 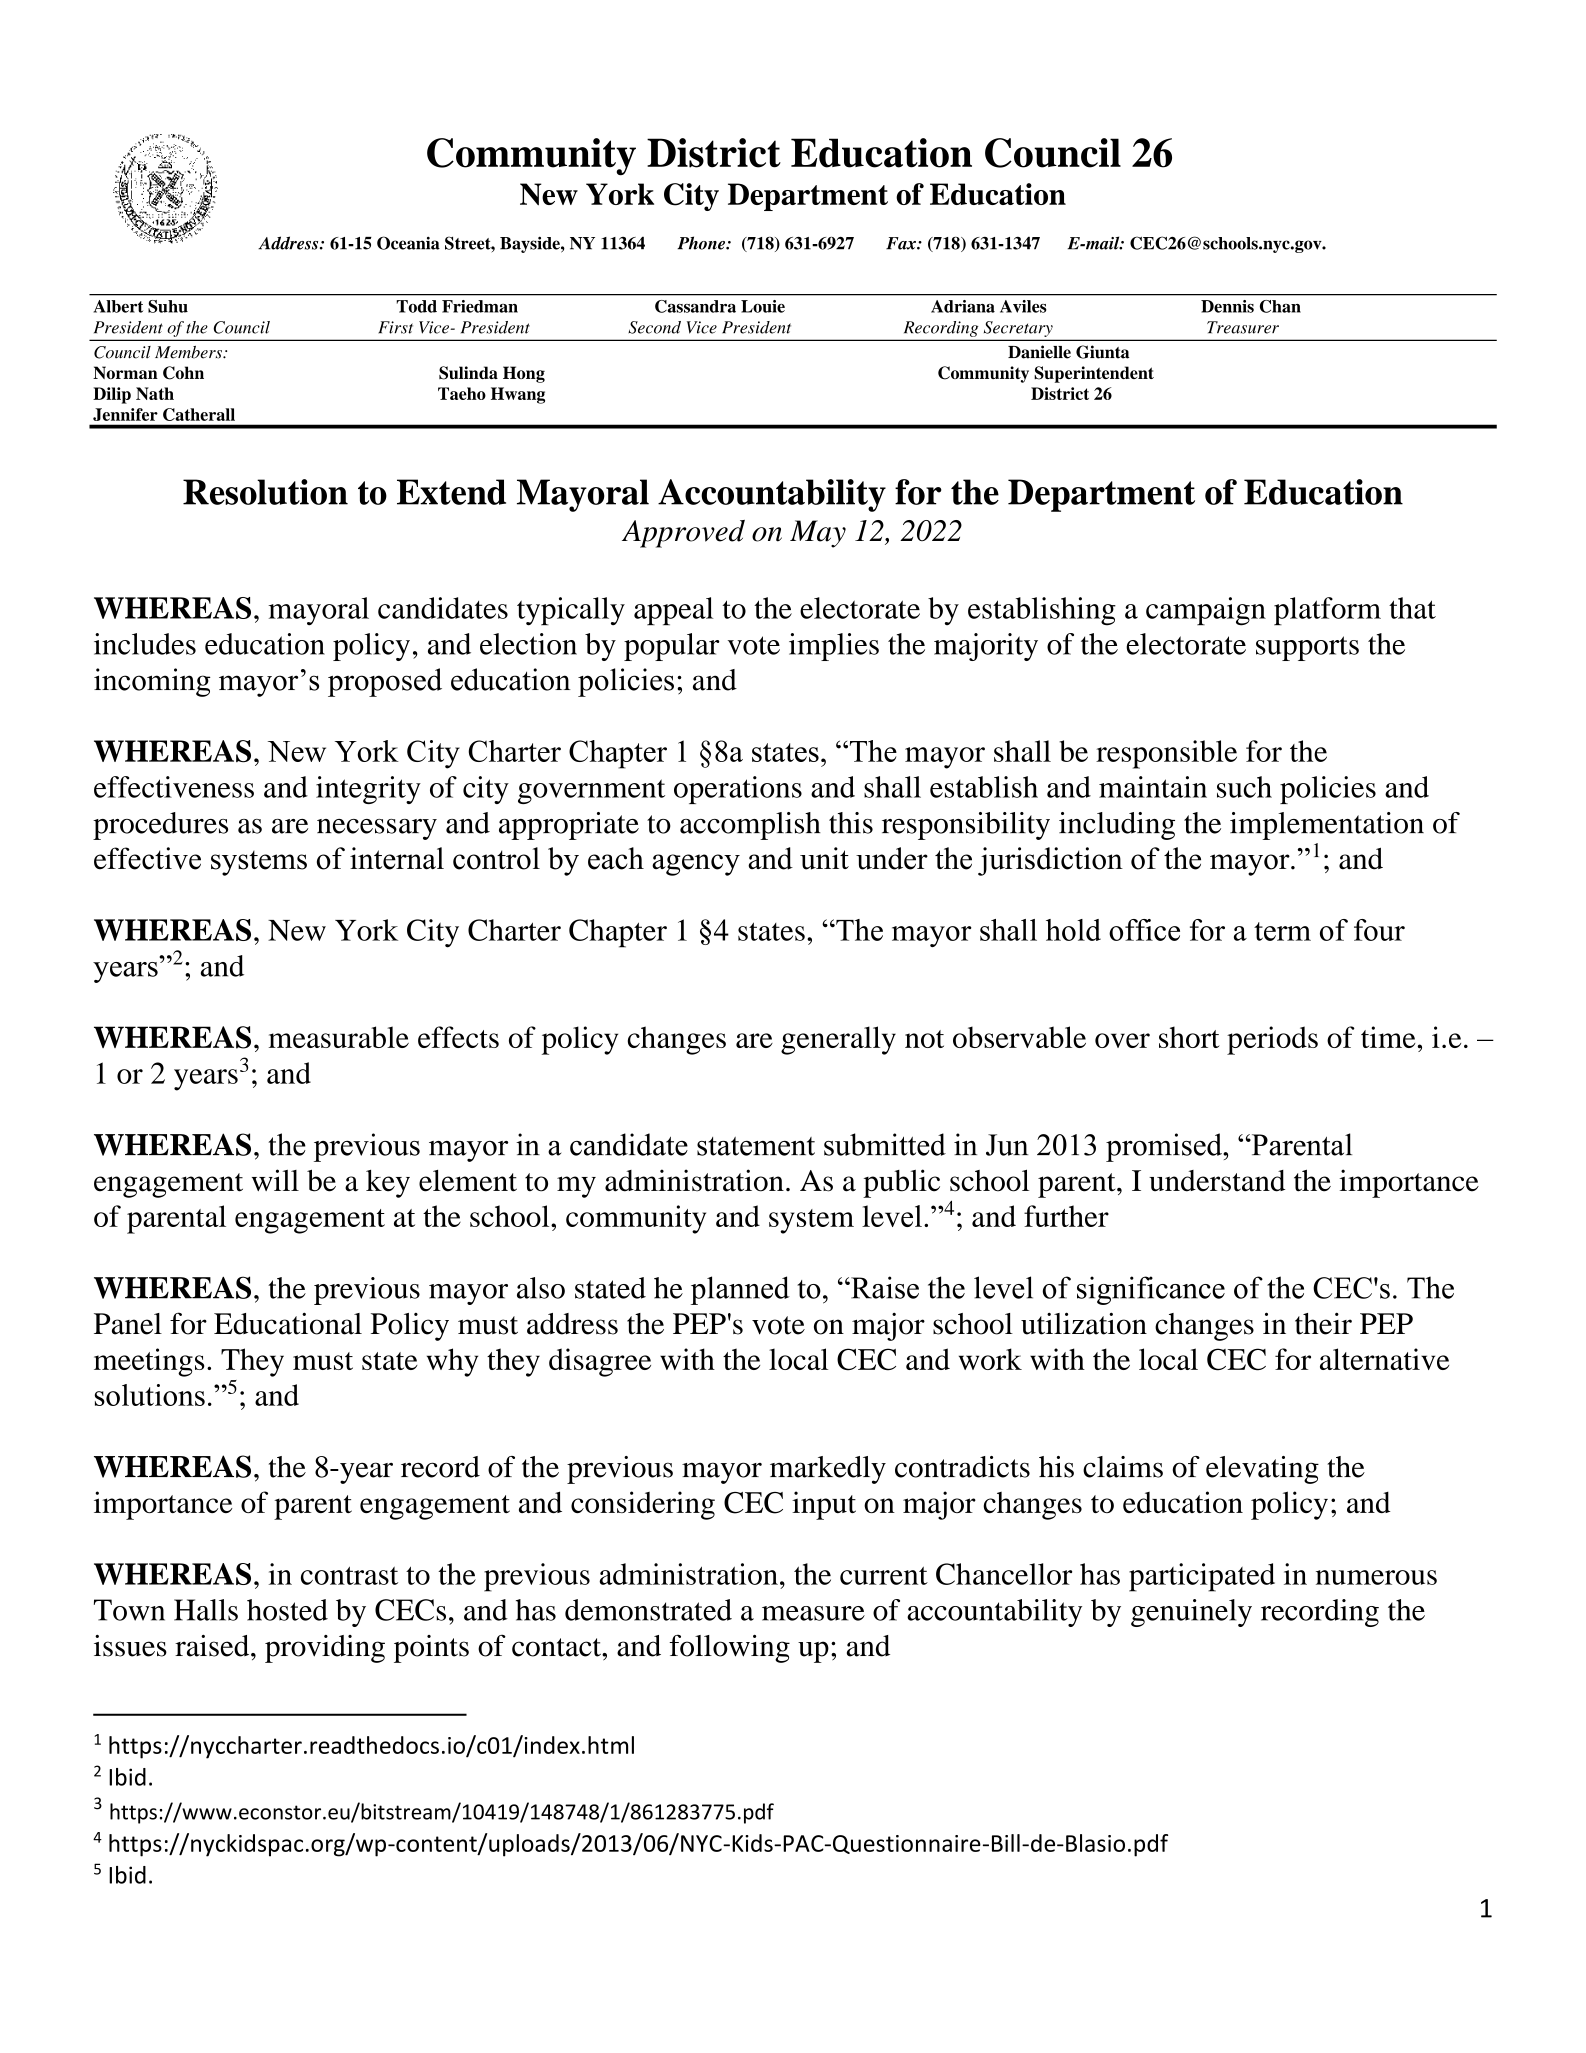 I want to click on includes, so click(x=145, y=644).
